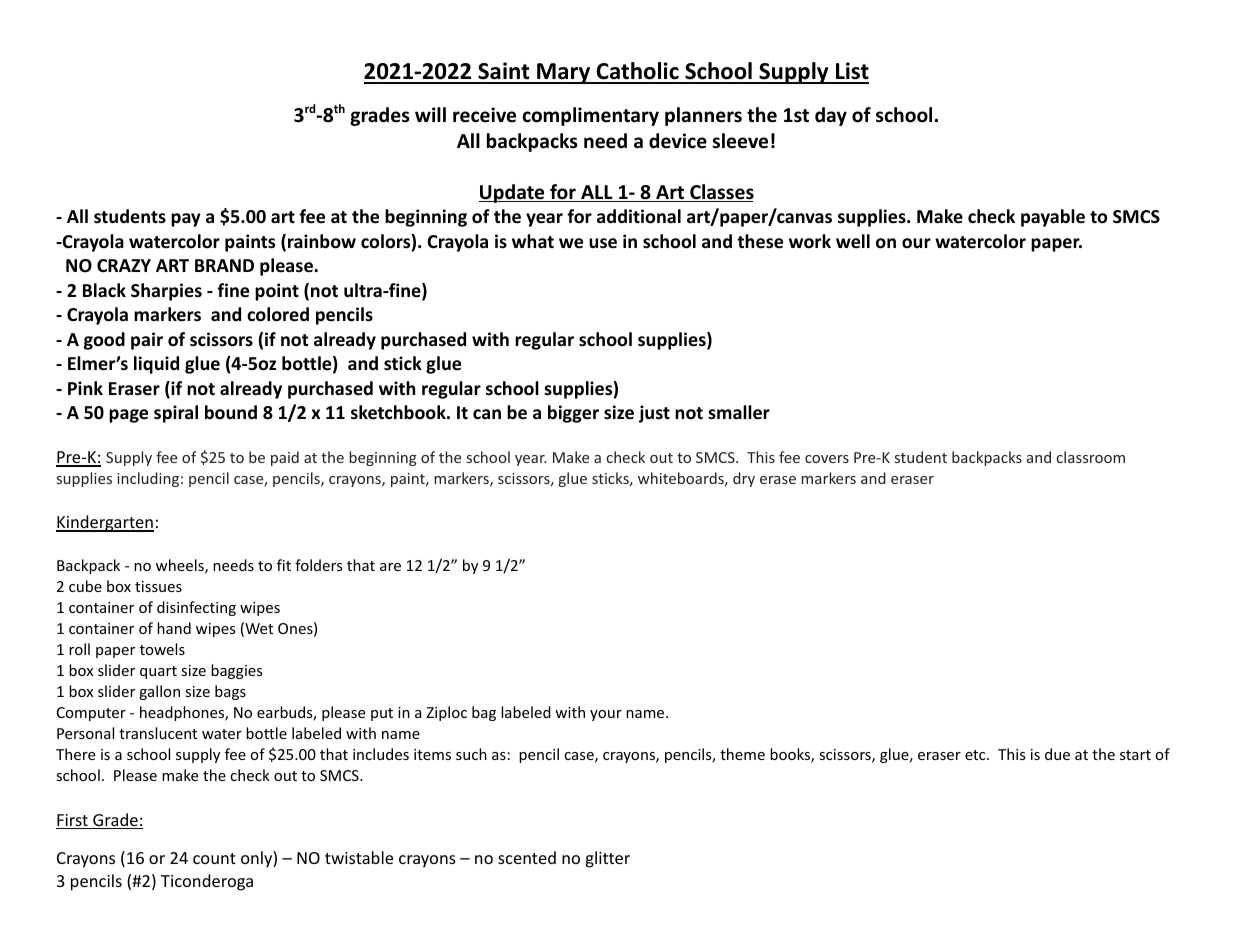 The height and width of the screenshot is (952, 1233). I want to click on classroom, so click(1091, 457).
